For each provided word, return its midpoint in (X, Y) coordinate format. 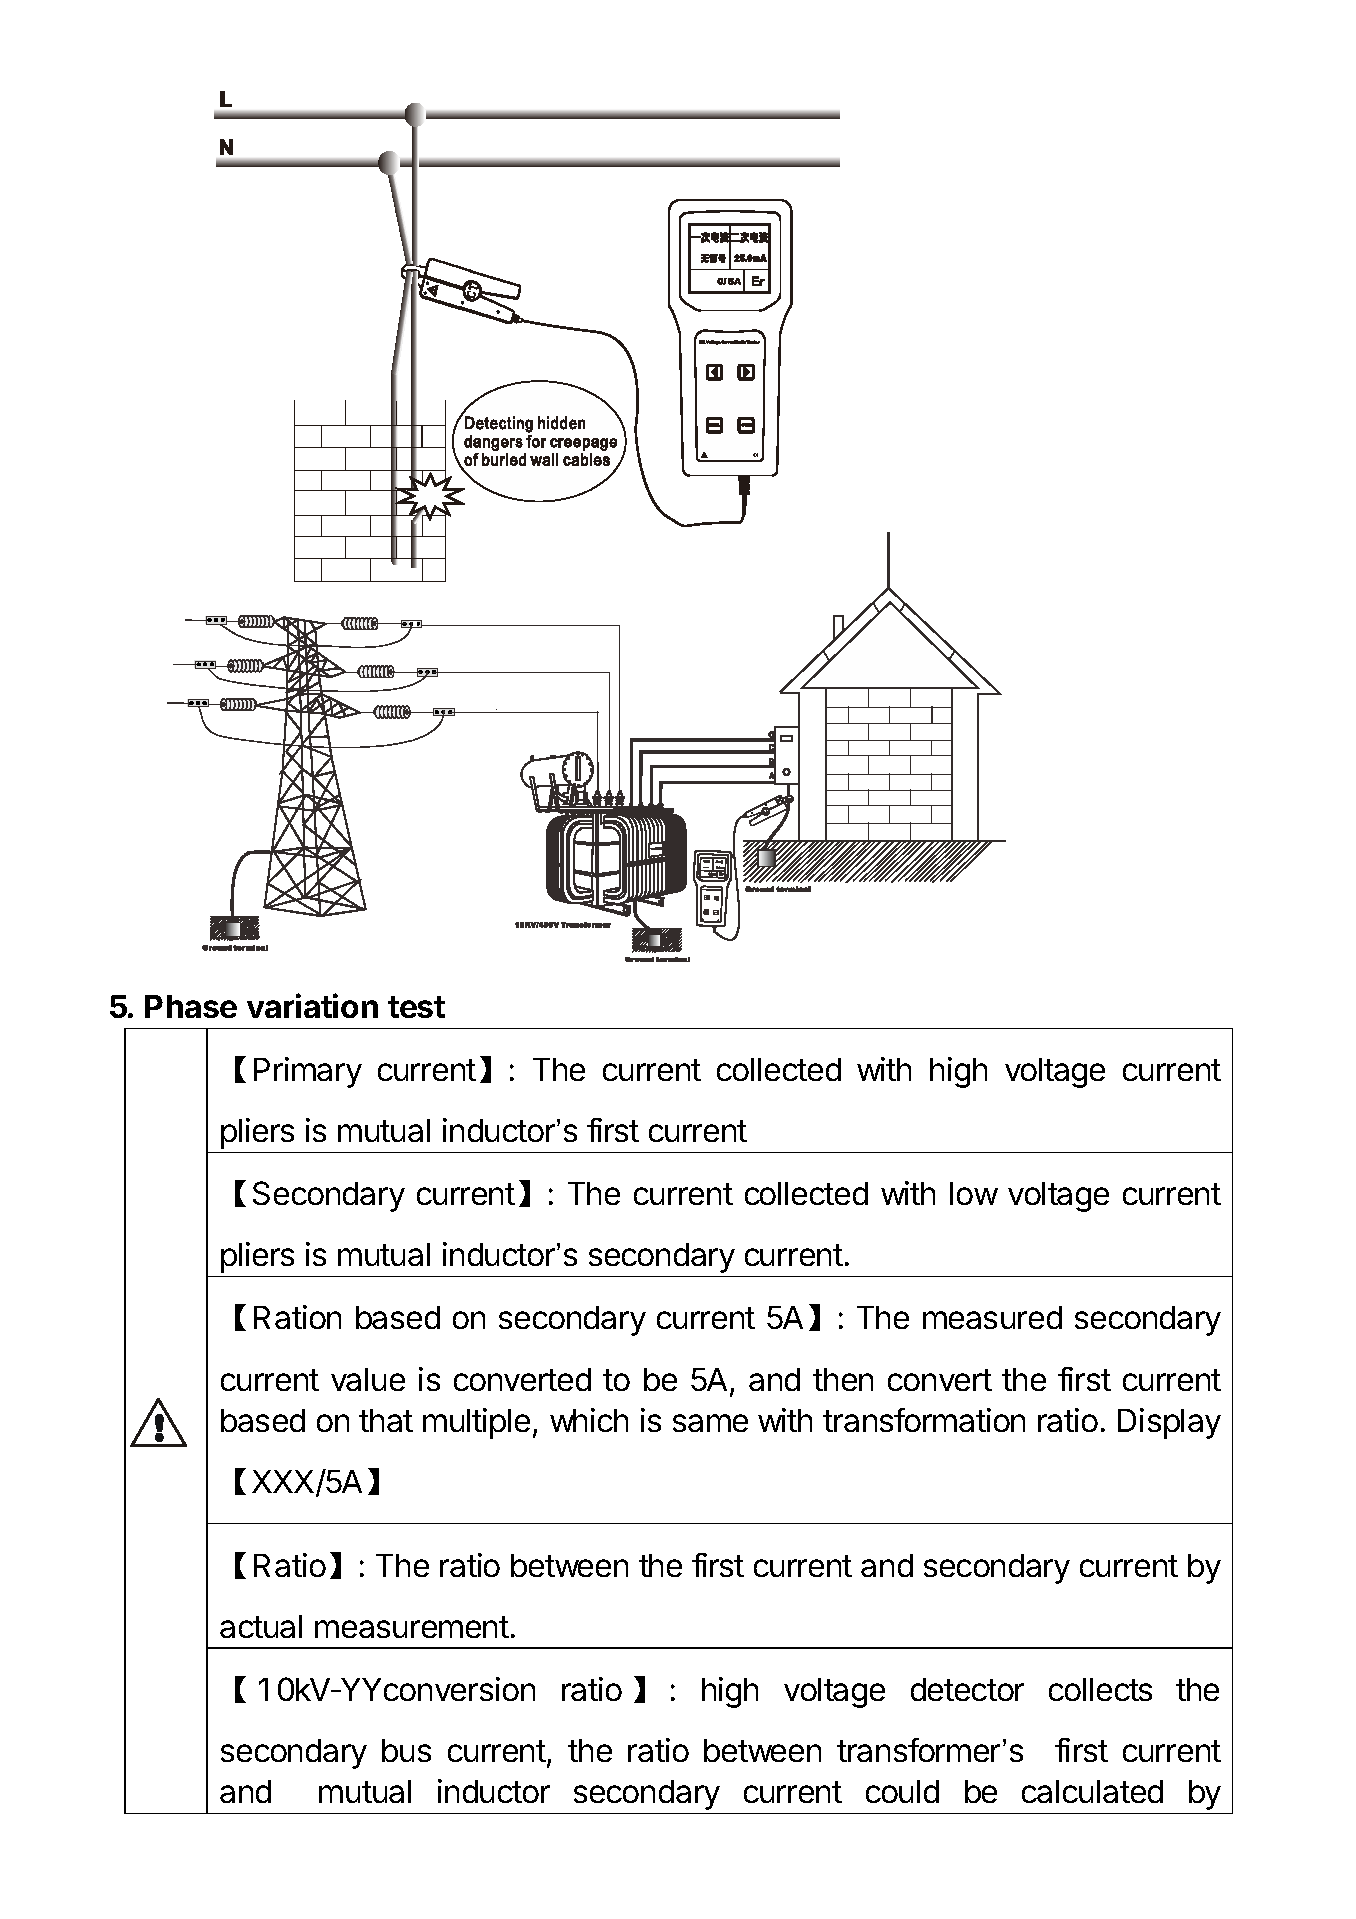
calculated (1092, 1791)
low (974, 1193)
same (710, 1423)
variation (312, 1005)
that (386, 1420)
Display (1169, 1423)
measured (992, 1317)
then (843, 1379)
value (368, 1379)
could (902, 1791)
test (416, 1007)
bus (406, 1750)
